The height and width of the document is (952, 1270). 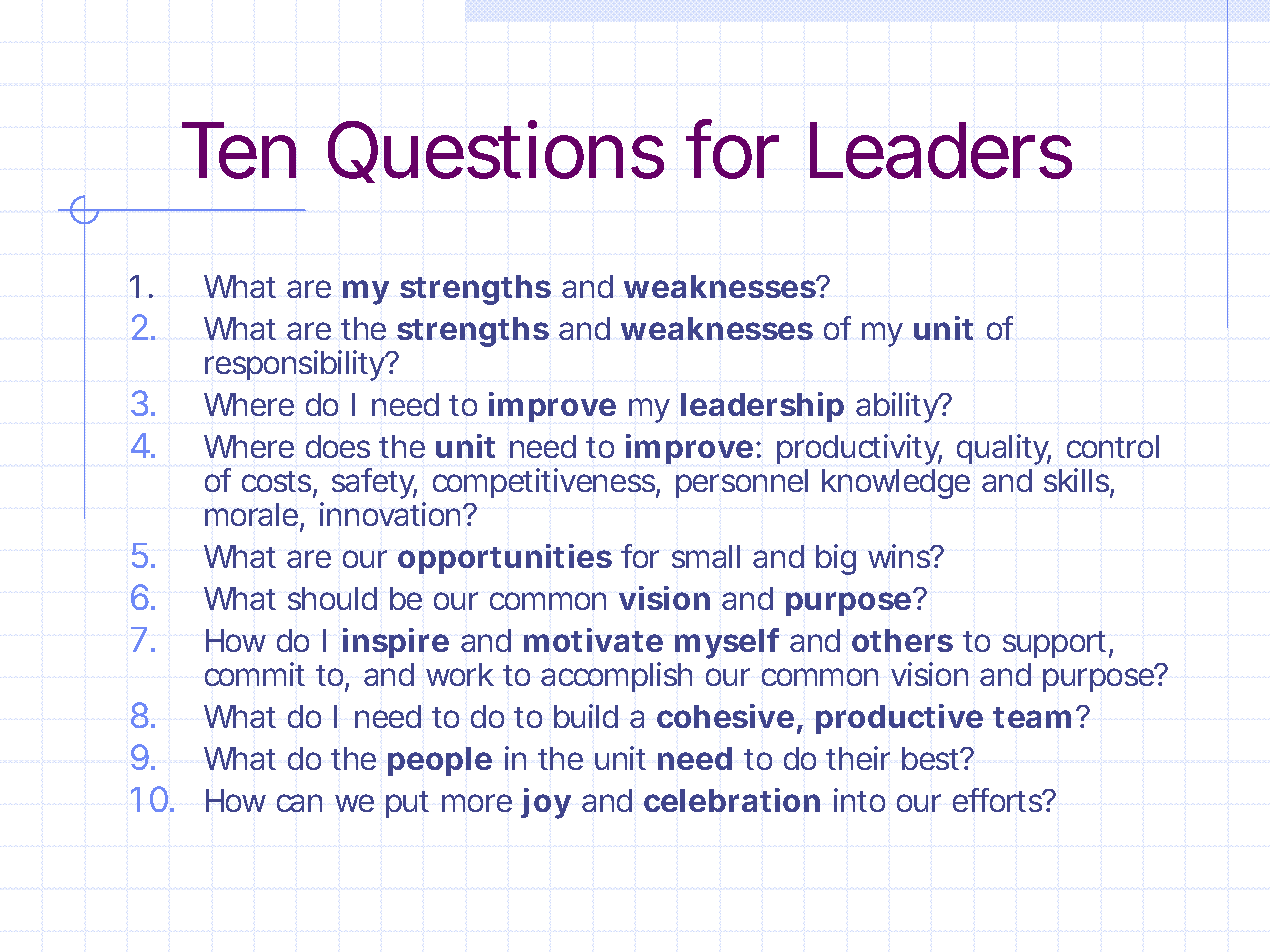 What do you see at coordinates (742, 483) in the document?
I see `personnel` at bounding box center [742, 483].
